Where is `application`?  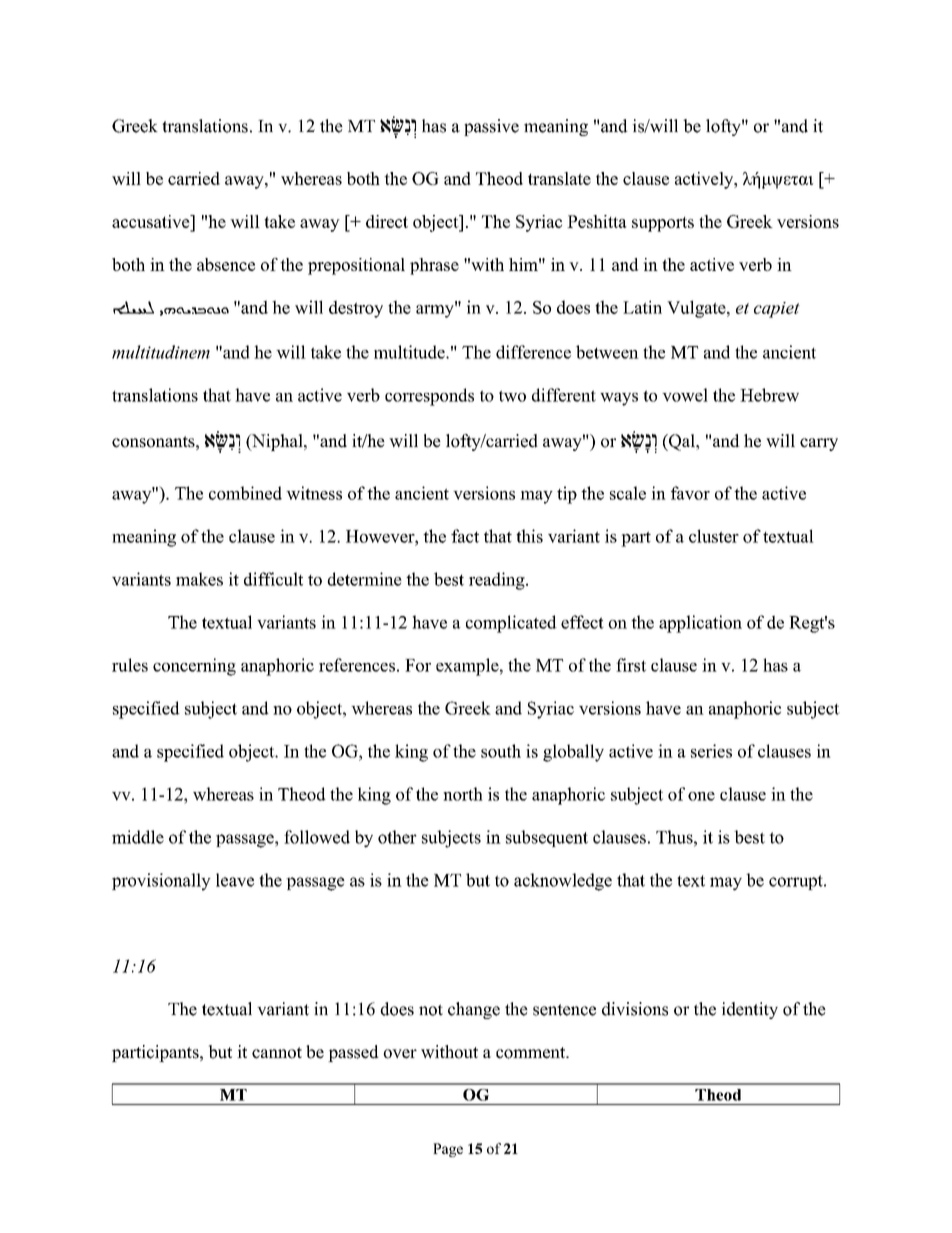 application is located at coordinates (700, 624).
